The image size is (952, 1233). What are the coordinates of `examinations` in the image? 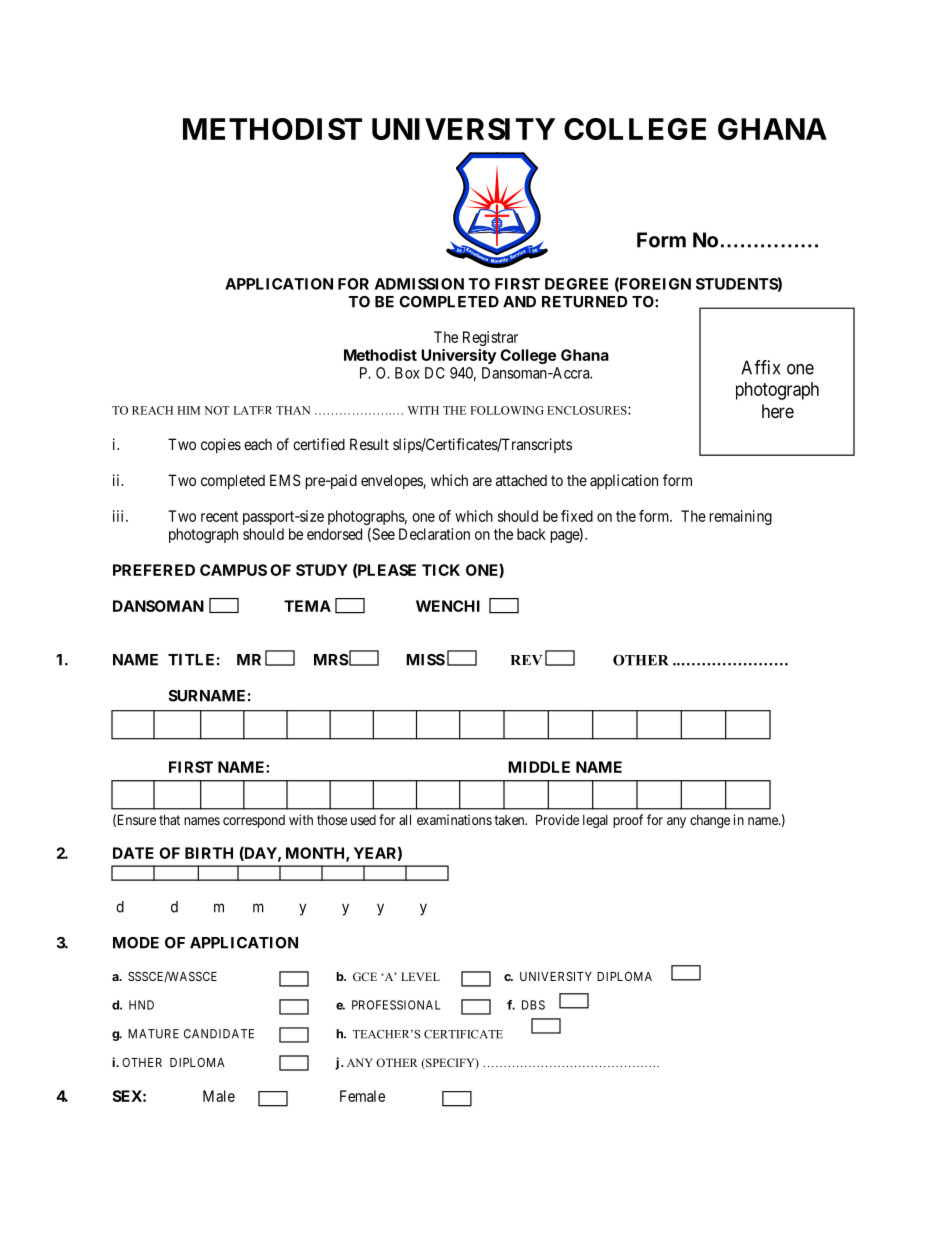 It's located at (454, 819).
